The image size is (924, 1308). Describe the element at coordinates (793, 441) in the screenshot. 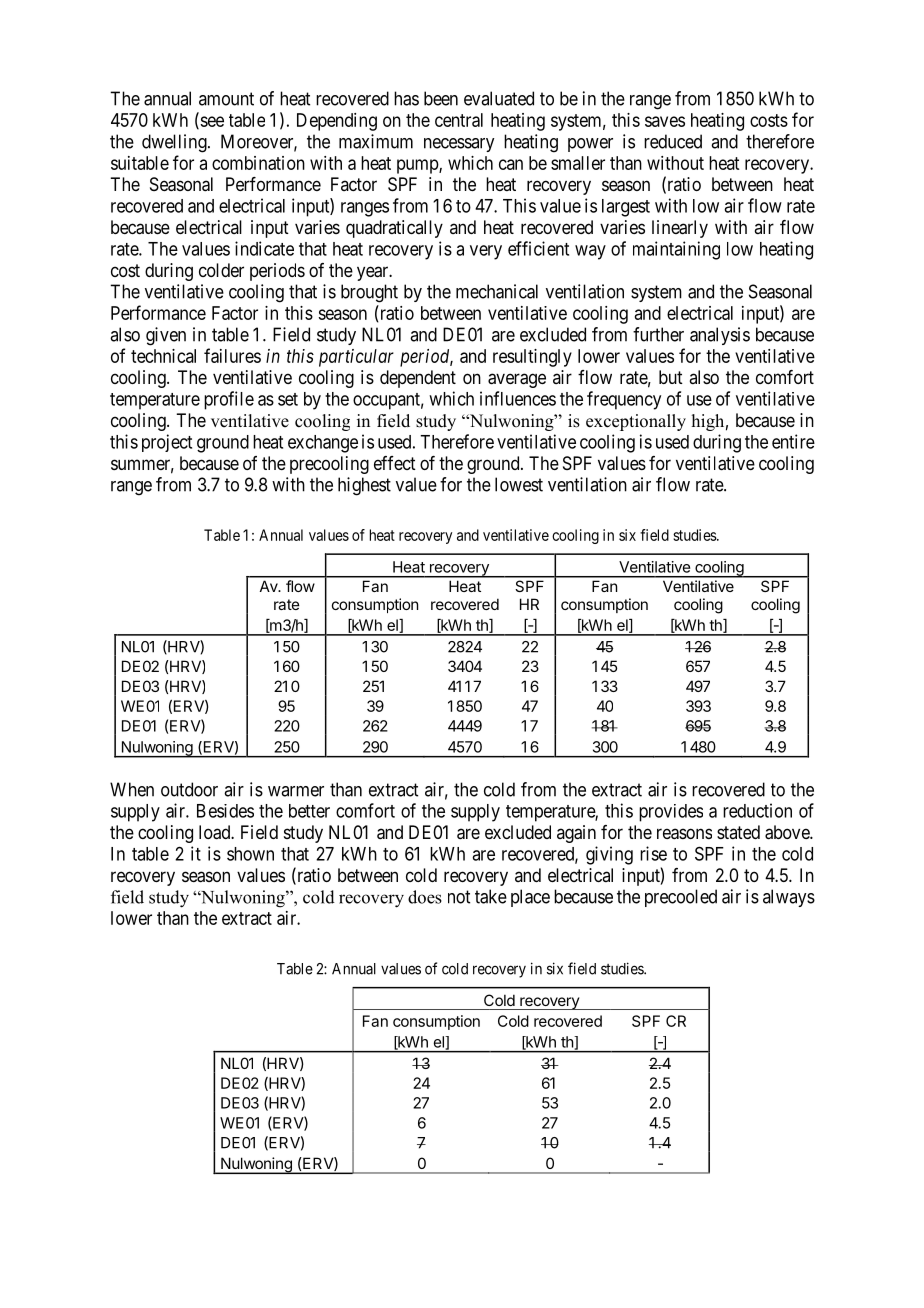

I see `entire` at that location.
